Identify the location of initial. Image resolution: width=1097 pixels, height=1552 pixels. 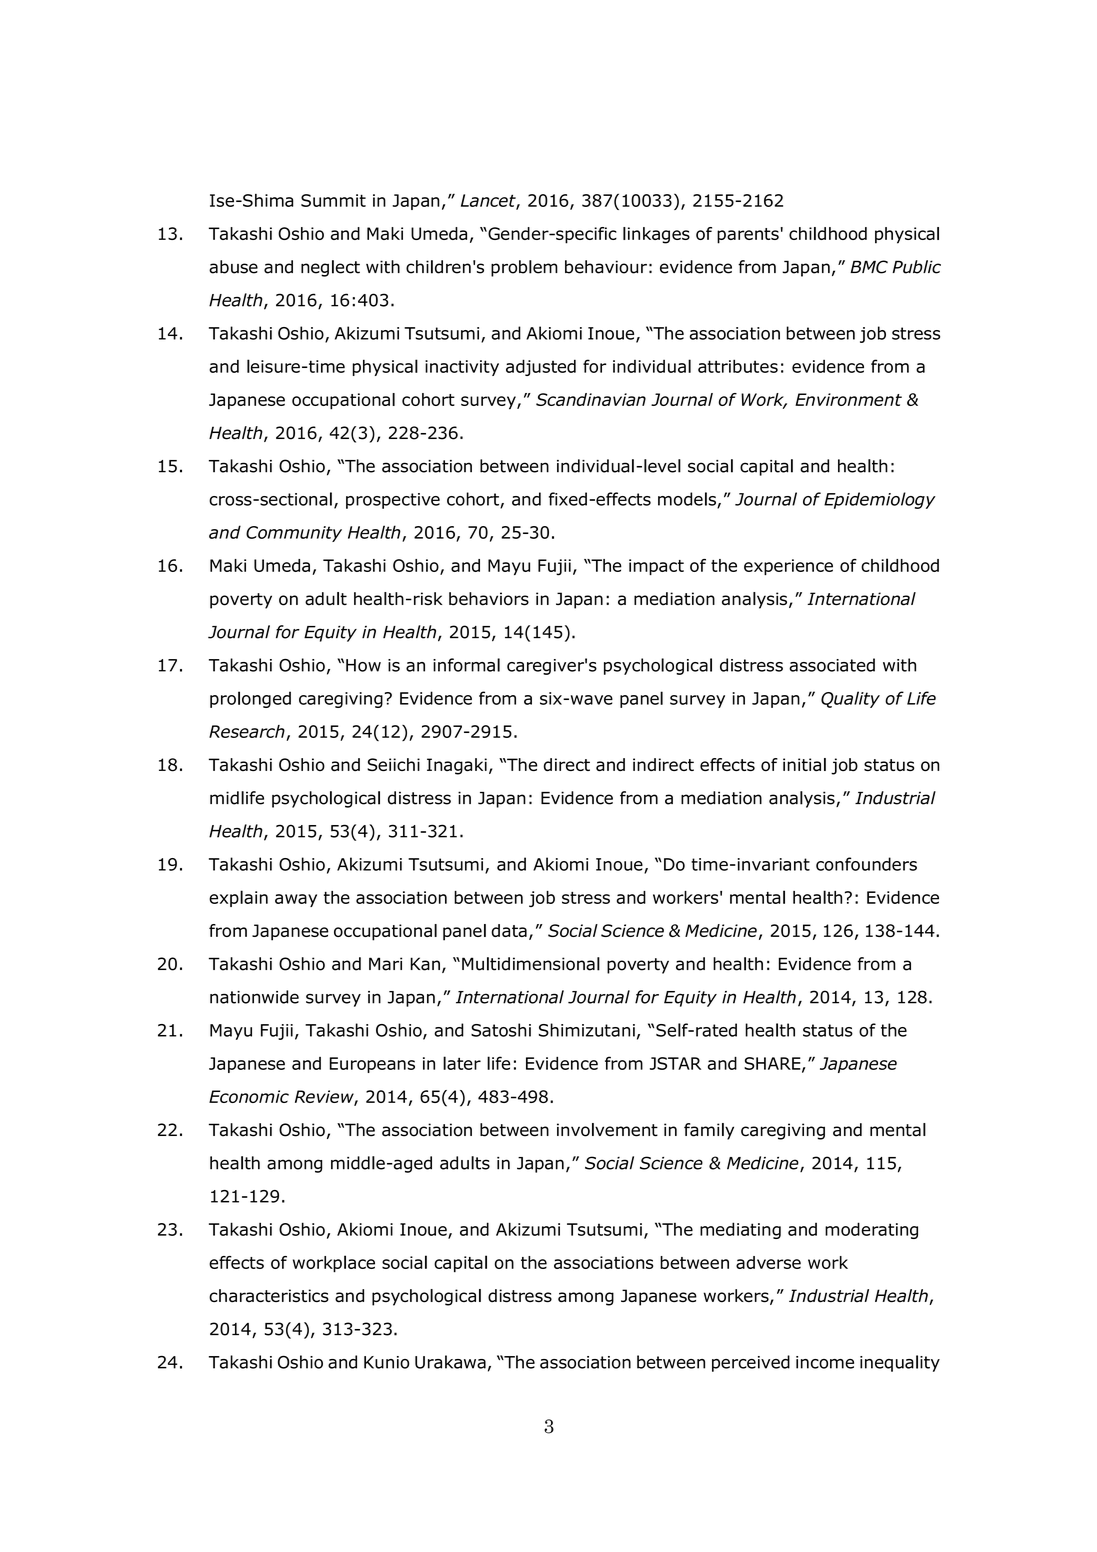
(804, 764).
